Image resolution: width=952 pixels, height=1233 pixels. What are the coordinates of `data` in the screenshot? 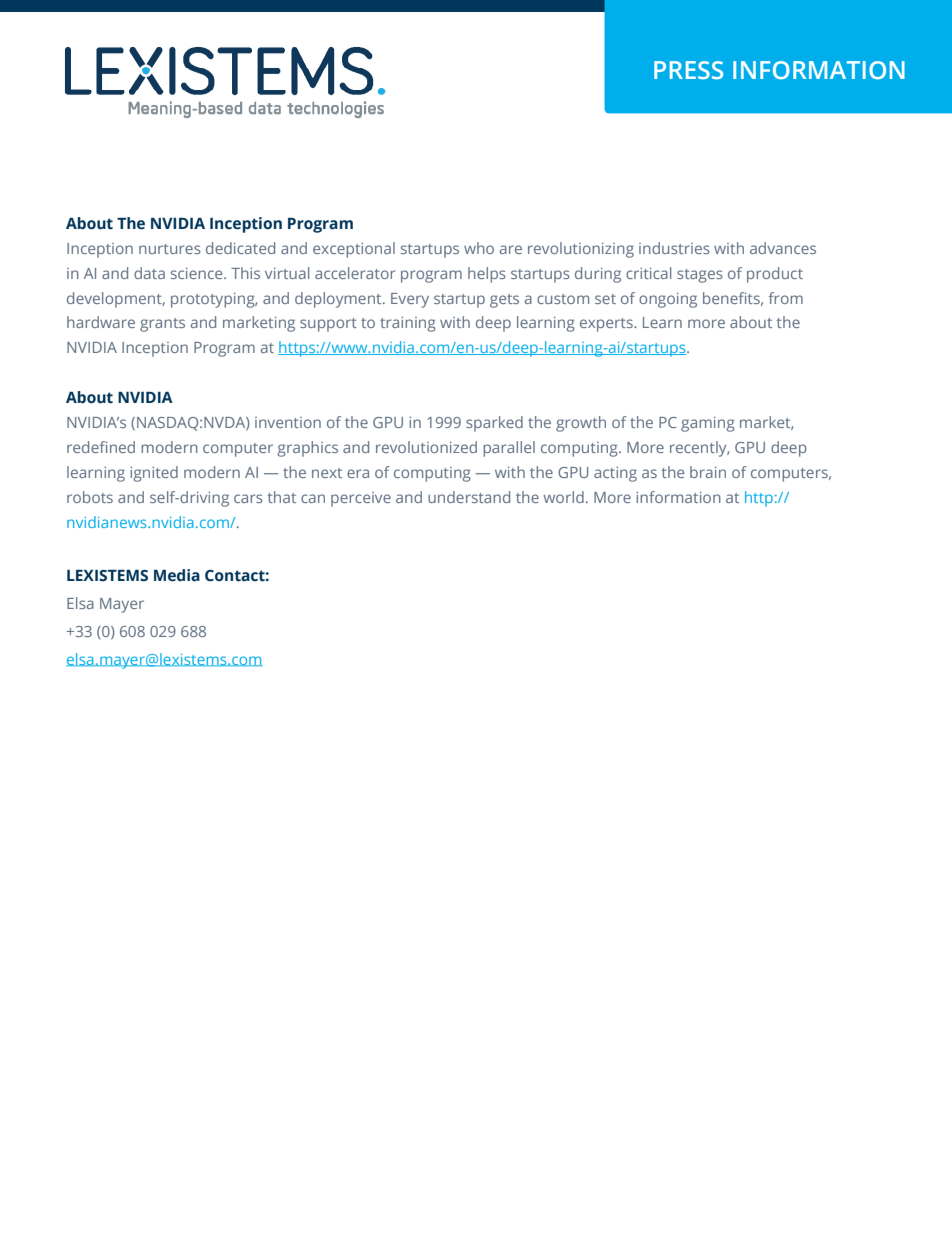 It's located at (149, 273).
